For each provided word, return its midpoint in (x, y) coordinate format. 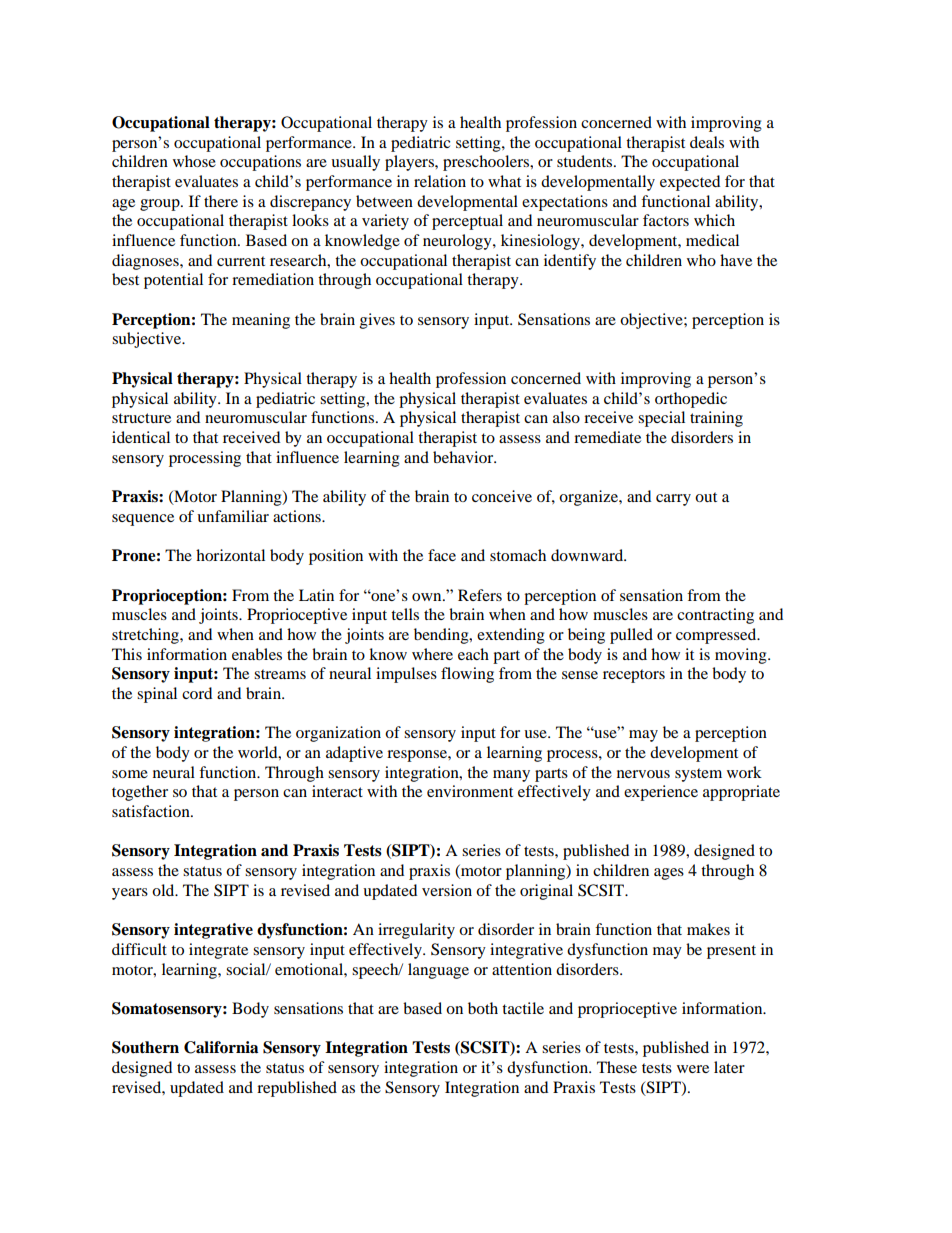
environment (470, 791)
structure (141, 418)
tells (405, 614)
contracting (715, 616)
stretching (146, 636)
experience (661, 793)
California (221, 1047)
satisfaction (152, 811)
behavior (464, 457)
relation (440, 181)
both (483, 1008)
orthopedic (691, 400)
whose (194, 161)
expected (690, 183)
